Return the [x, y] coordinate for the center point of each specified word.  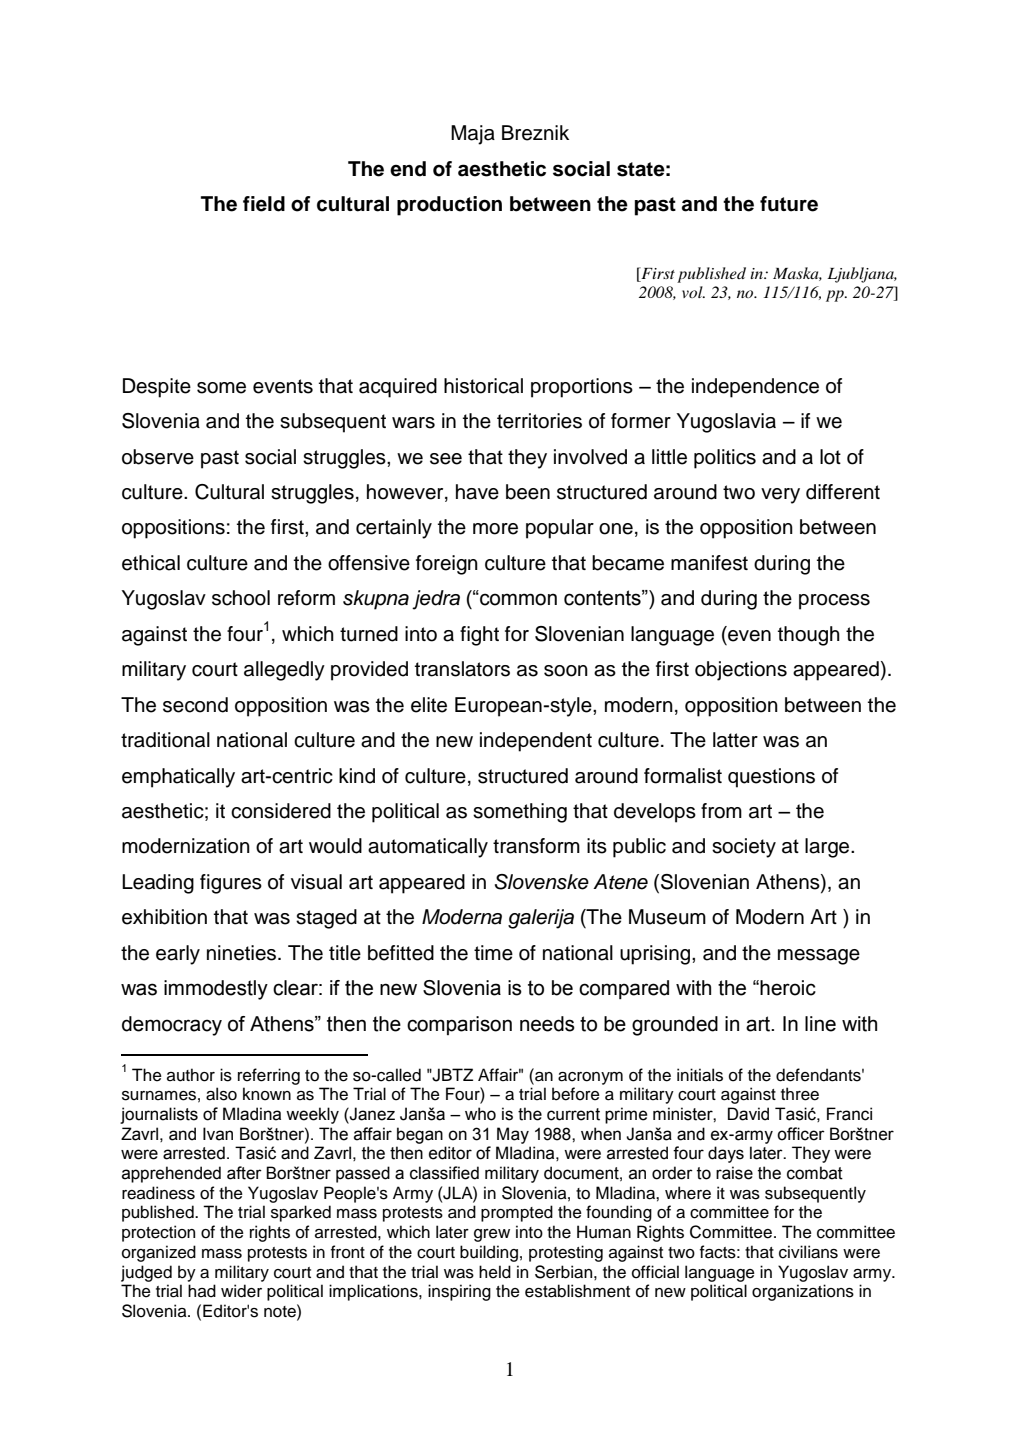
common [517, 599]
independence [755, 388]
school [241, 598]
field [264, 204]
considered [281, 811]
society [744, 848]
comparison [459, 1025]
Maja [473, 135]
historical [483, 386]
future [789, 204]
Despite [157, 388]
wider [241, 1291]
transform [536, 846]
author [191, 1075]
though [809, 636]
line [820, 1024]
